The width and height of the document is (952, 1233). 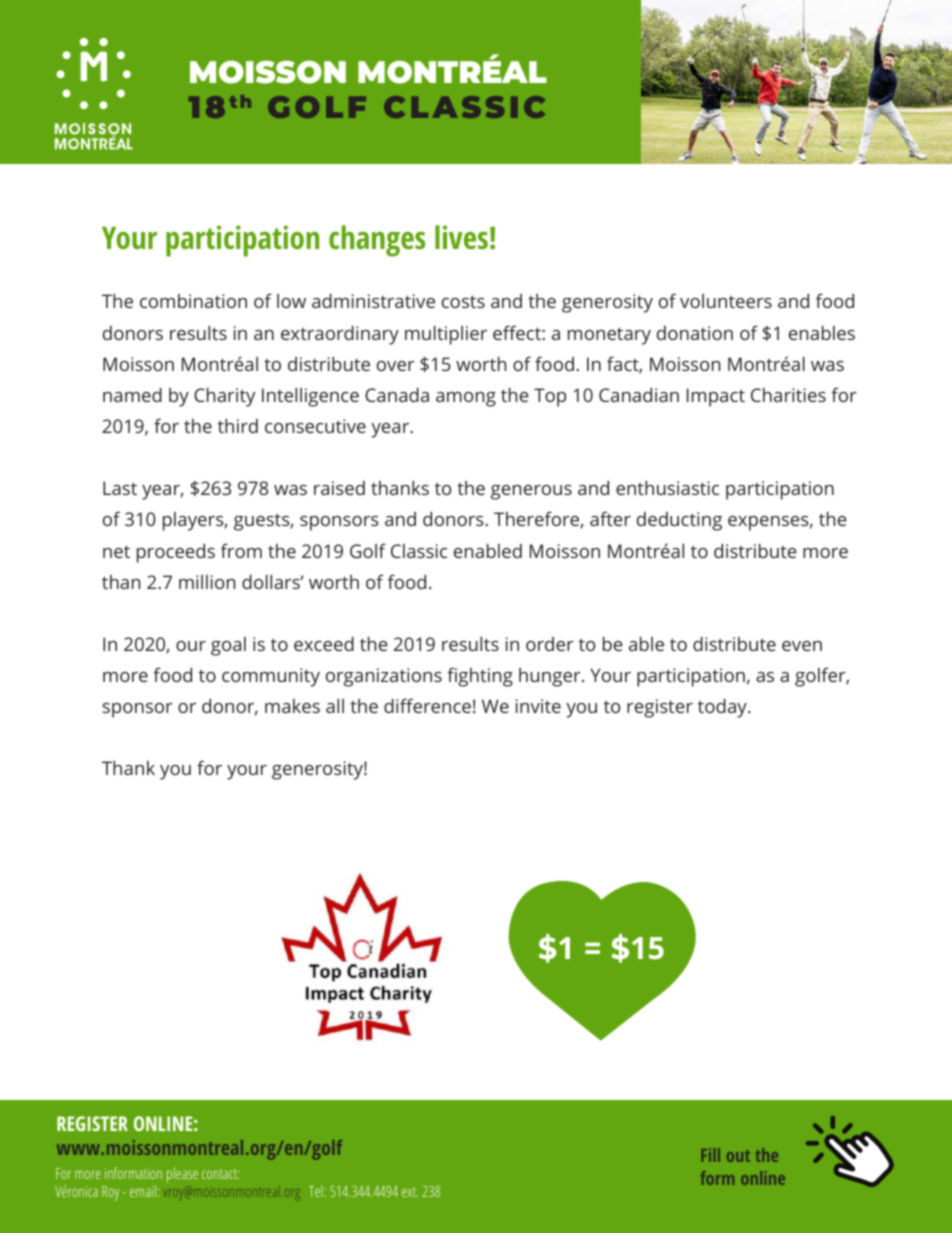 I want to click on combination, so click(x=193, y=301).
